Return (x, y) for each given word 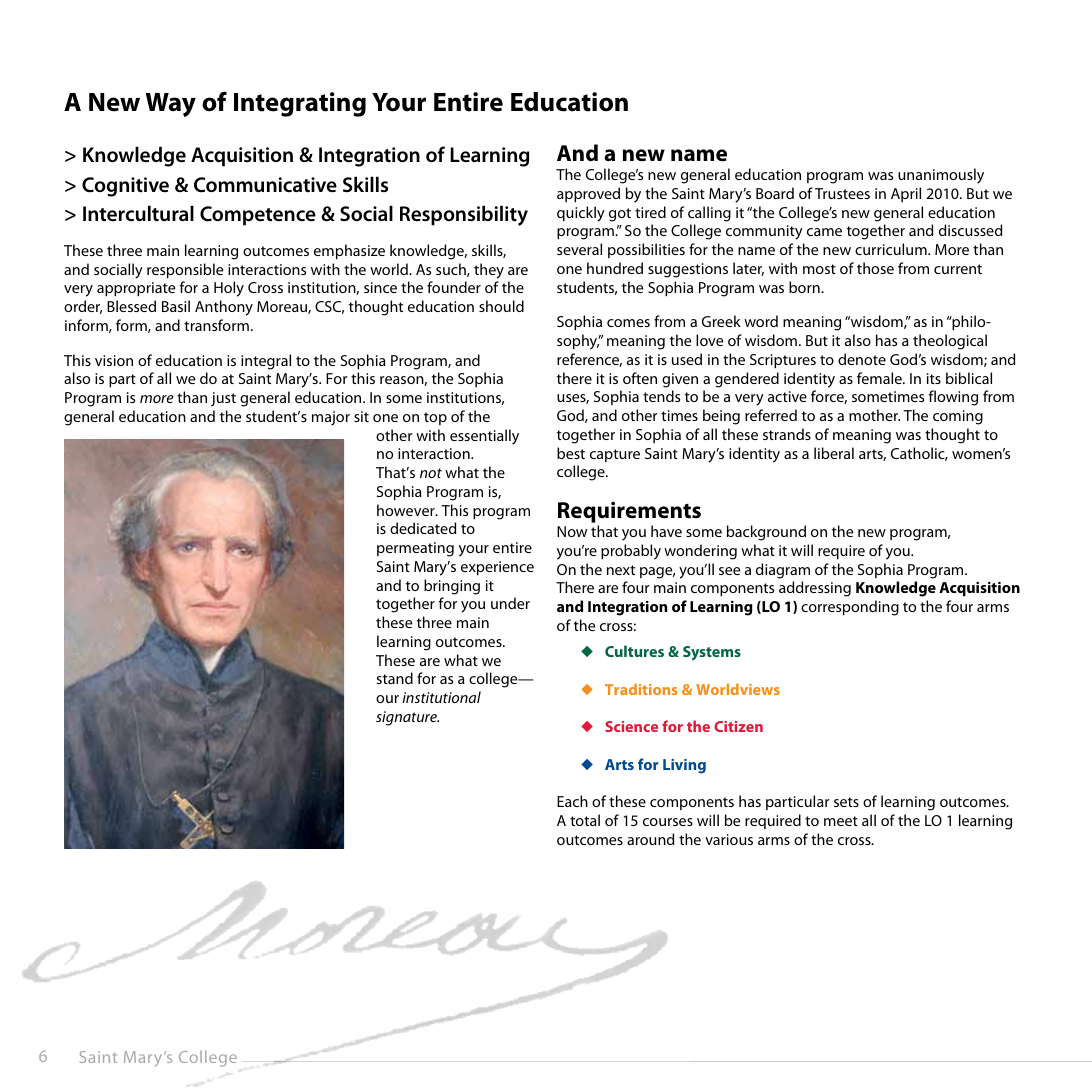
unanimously (941, 176)
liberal (834, 453)
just (223, 399)
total (585, 820)
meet (841, 821)
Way (170, 105)
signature (407, 718)
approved (588, 194)
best (571, 453)
